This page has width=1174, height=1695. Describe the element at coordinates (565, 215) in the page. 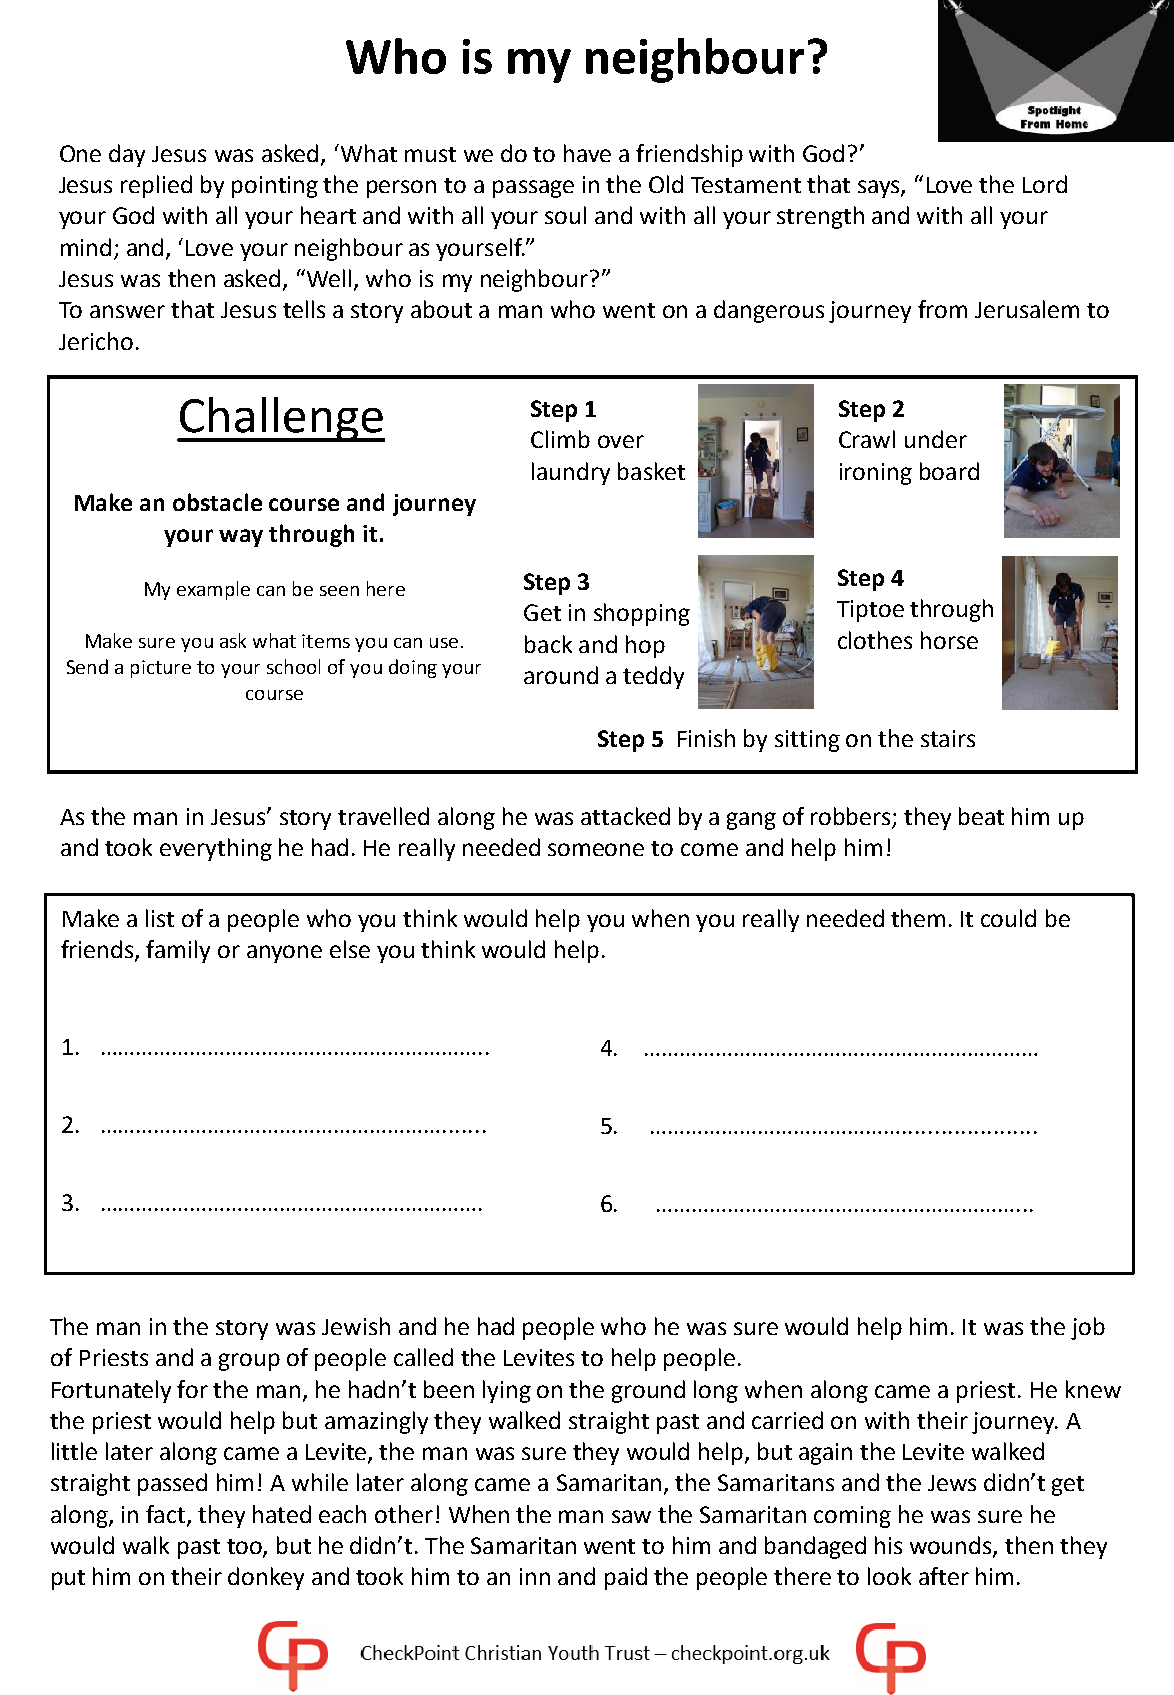

I see `soul` at that location.
